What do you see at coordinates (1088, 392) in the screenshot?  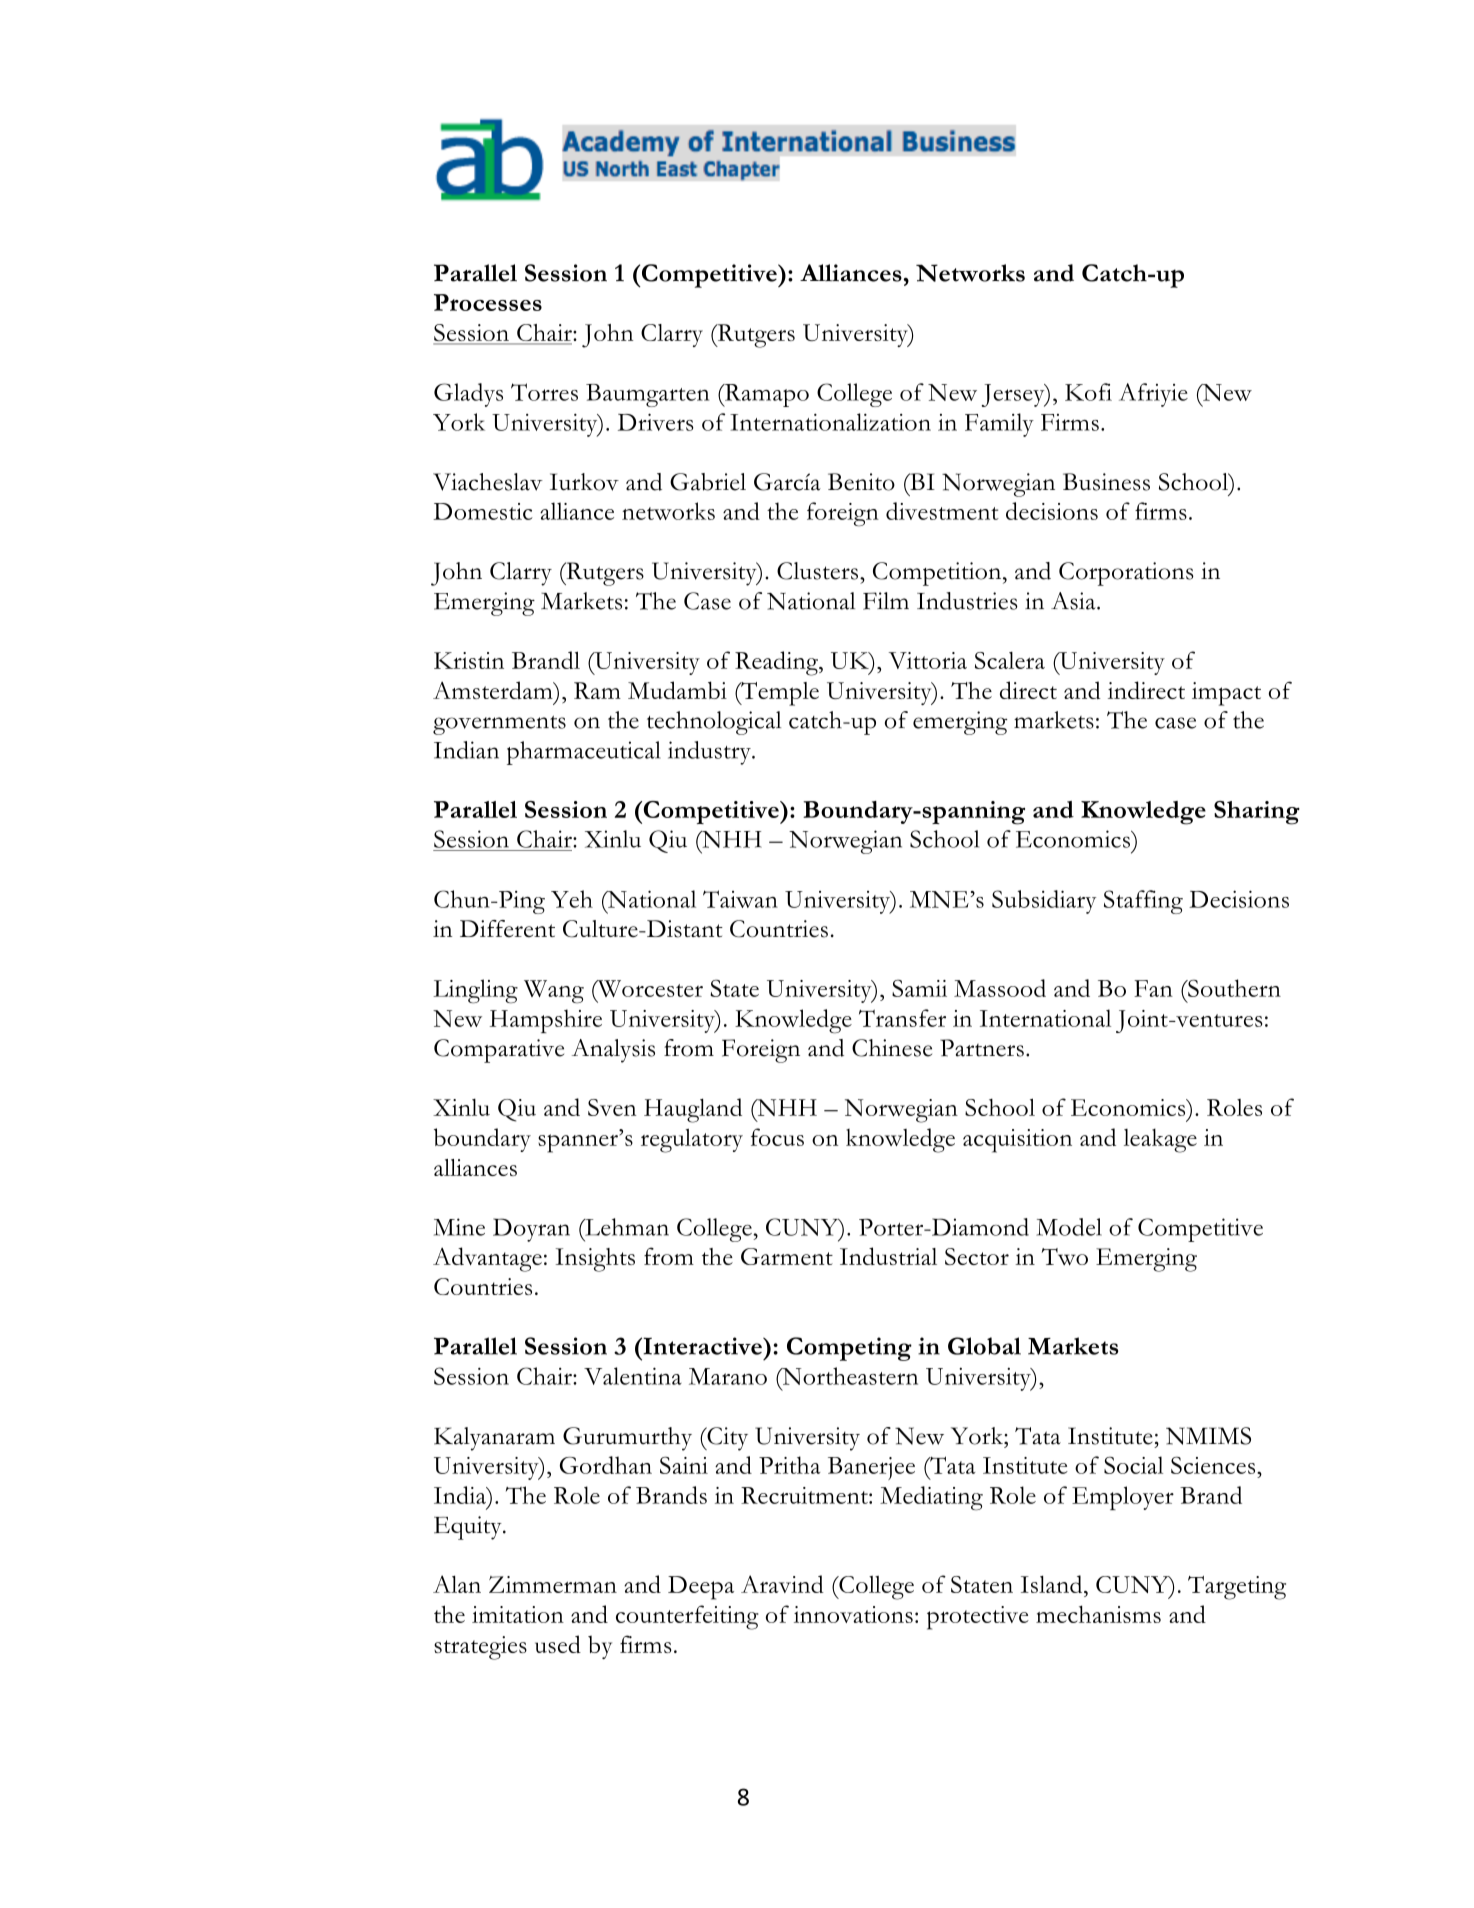 I see `Kofi` at bounding box center [1088, 392].
